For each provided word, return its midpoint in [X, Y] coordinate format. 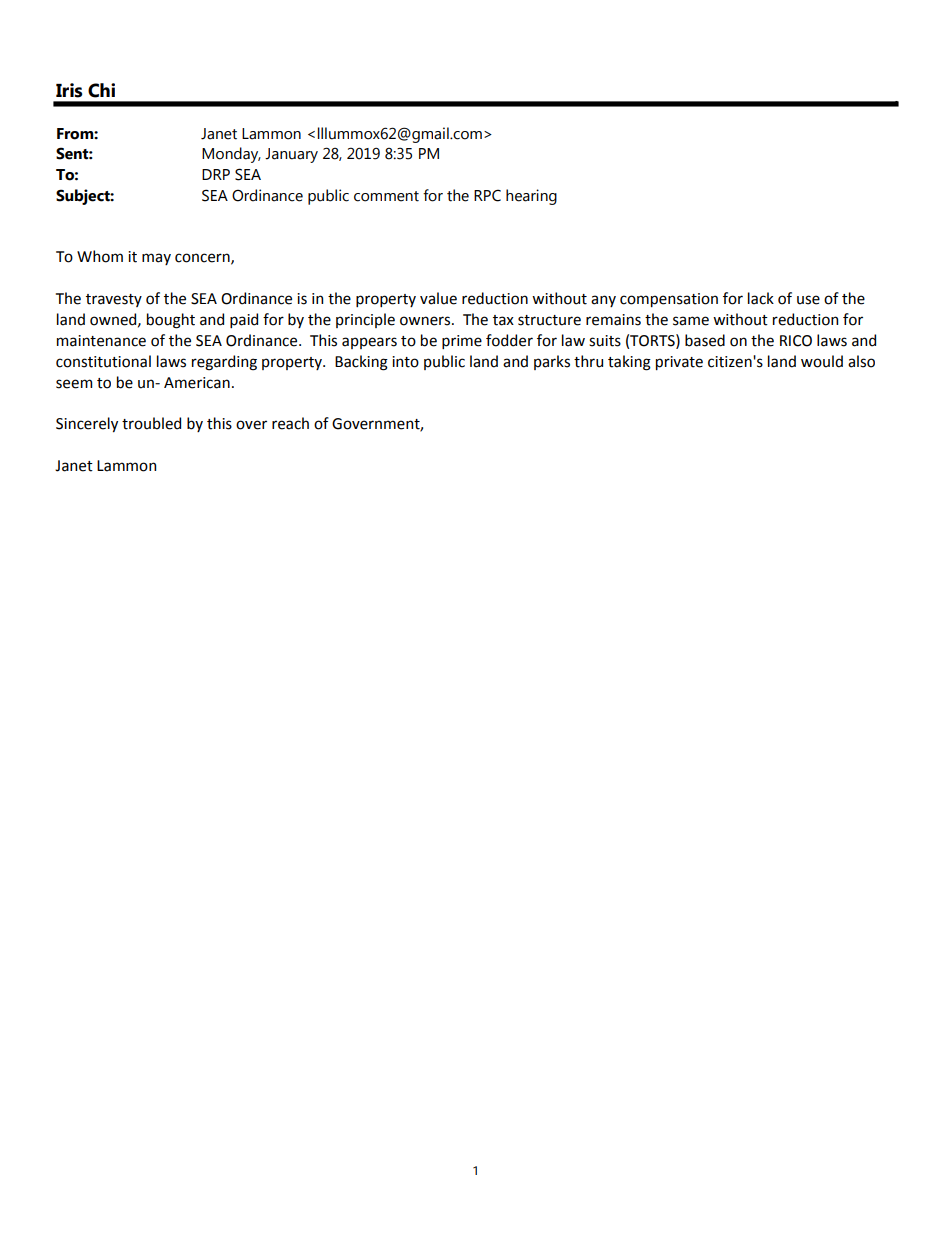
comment [386, 196]
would [822, 361]
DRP [216, 174]
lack [761, 298]
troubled [151, 423]
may [156, 259]
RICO [796, 341]
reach [290, 423]
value [438, 298]
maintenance [101, 341]
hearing [531, 197]
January [291, 155]
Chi [101, 90]
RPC [487, 195]
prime [462, 342]
